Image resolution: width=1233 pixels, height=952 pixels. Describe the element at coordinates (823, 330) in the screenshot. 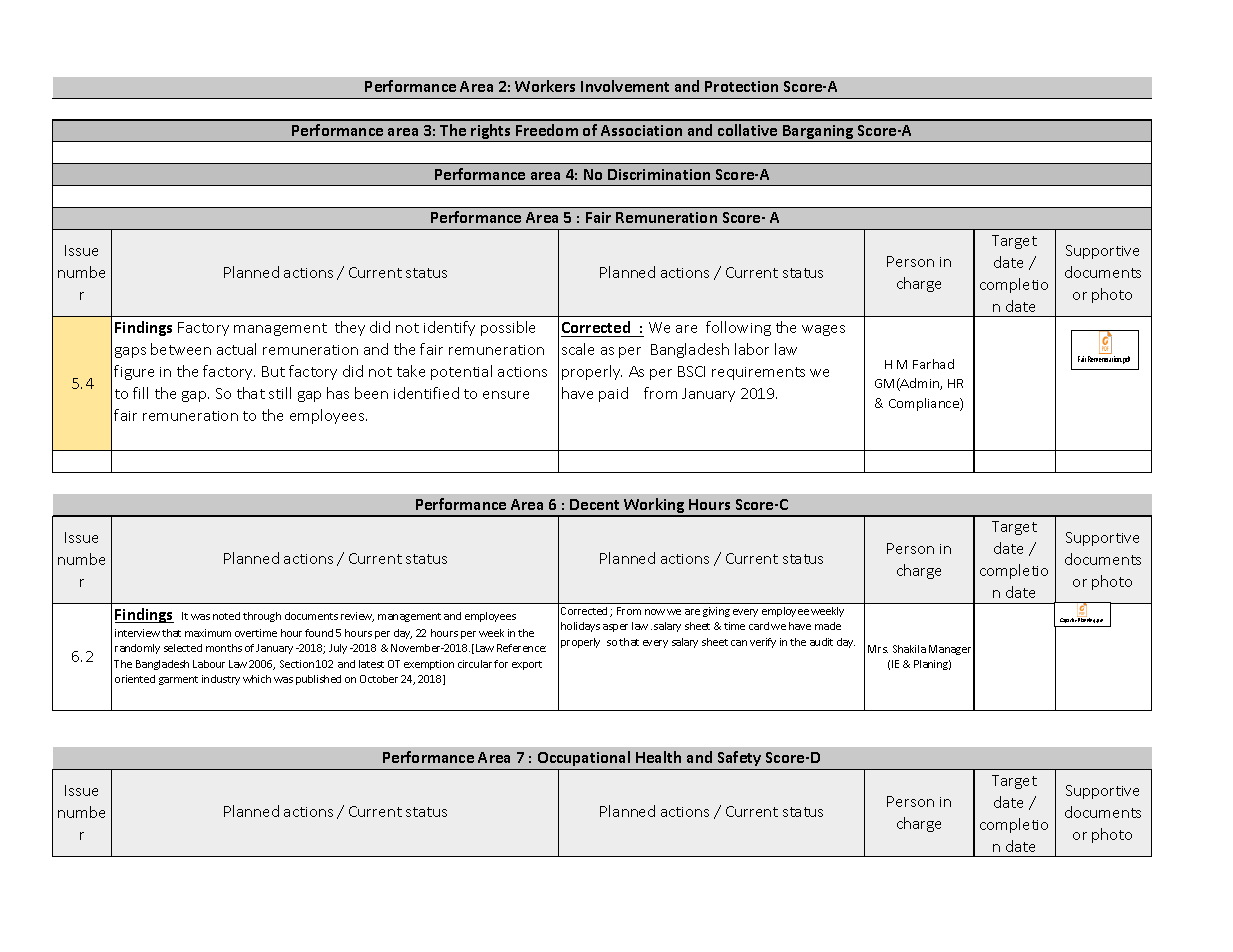

I see `wages` at that location.
